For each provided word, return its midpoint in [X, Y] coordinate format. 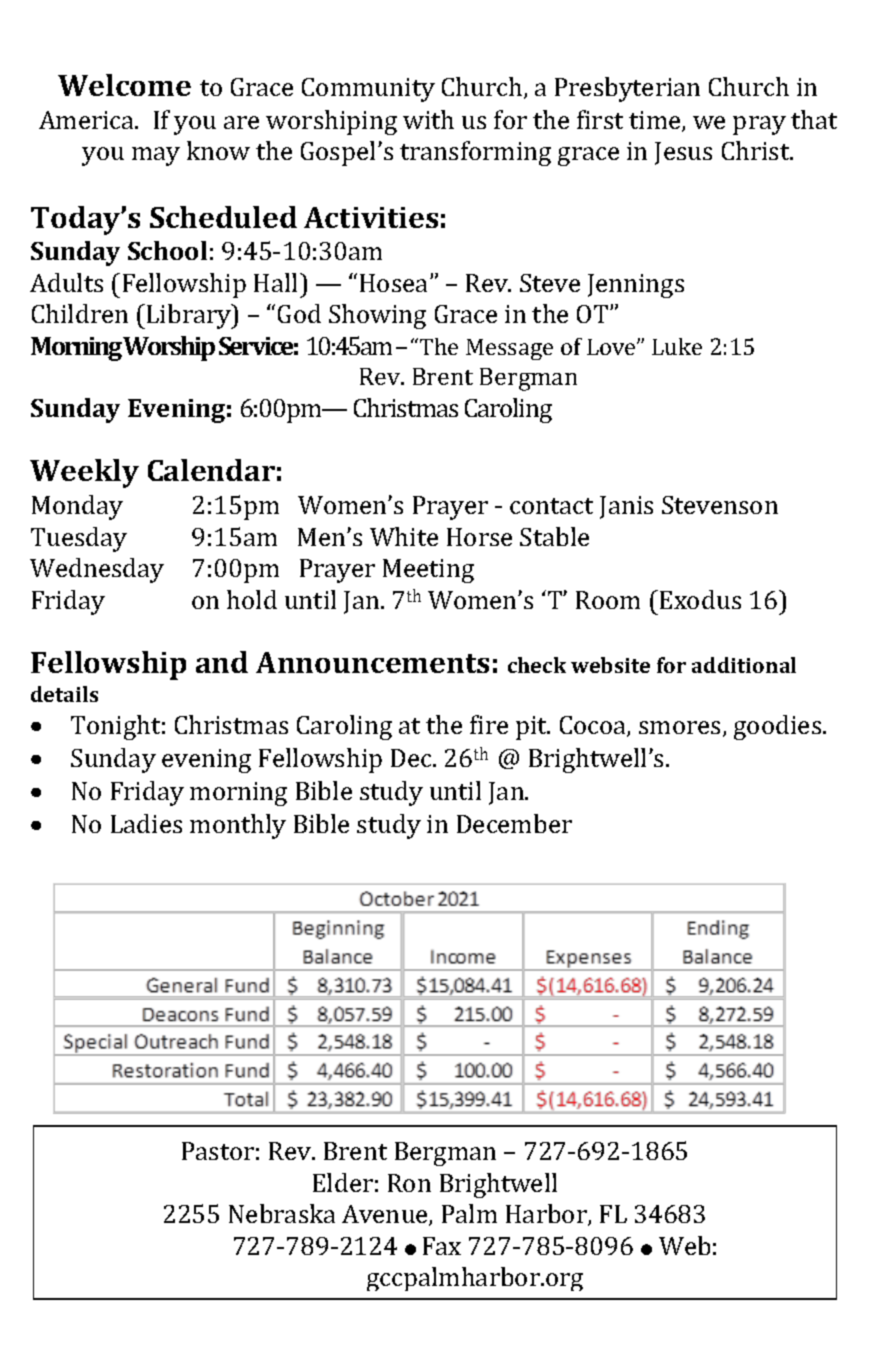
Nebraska [282, 1213]
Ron [409, 1183]
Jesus [683, 153]
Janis [626, 507]
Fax [442, 1246]
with [428, 119]
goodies [779, 727]
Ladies [146, 823]
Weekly [84, 473]
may [156, 156]
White [404, 536]
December [514, 823]
